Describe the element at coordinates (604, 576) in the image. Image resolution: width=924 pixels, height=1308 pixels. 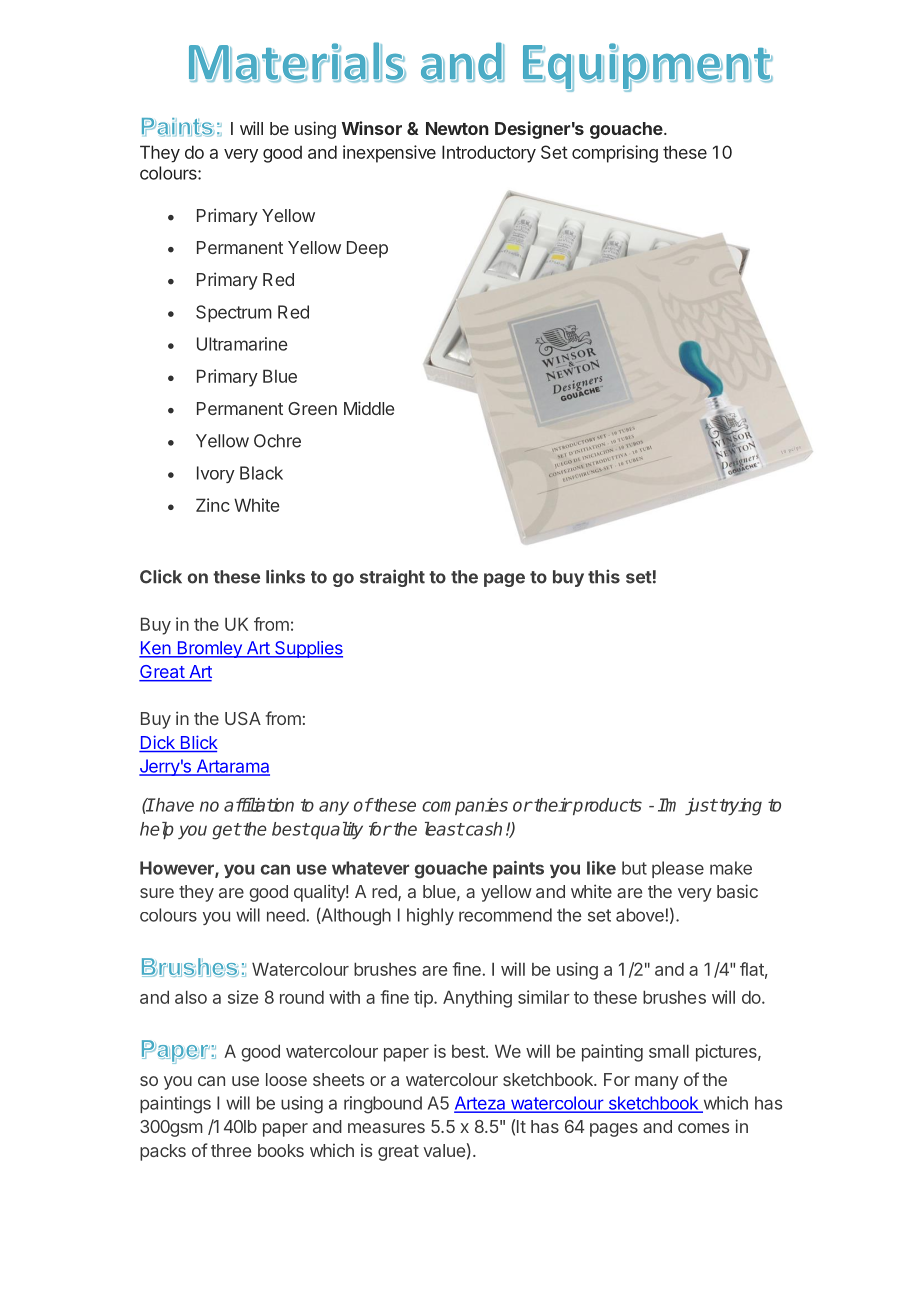
I see `this` at that location.
